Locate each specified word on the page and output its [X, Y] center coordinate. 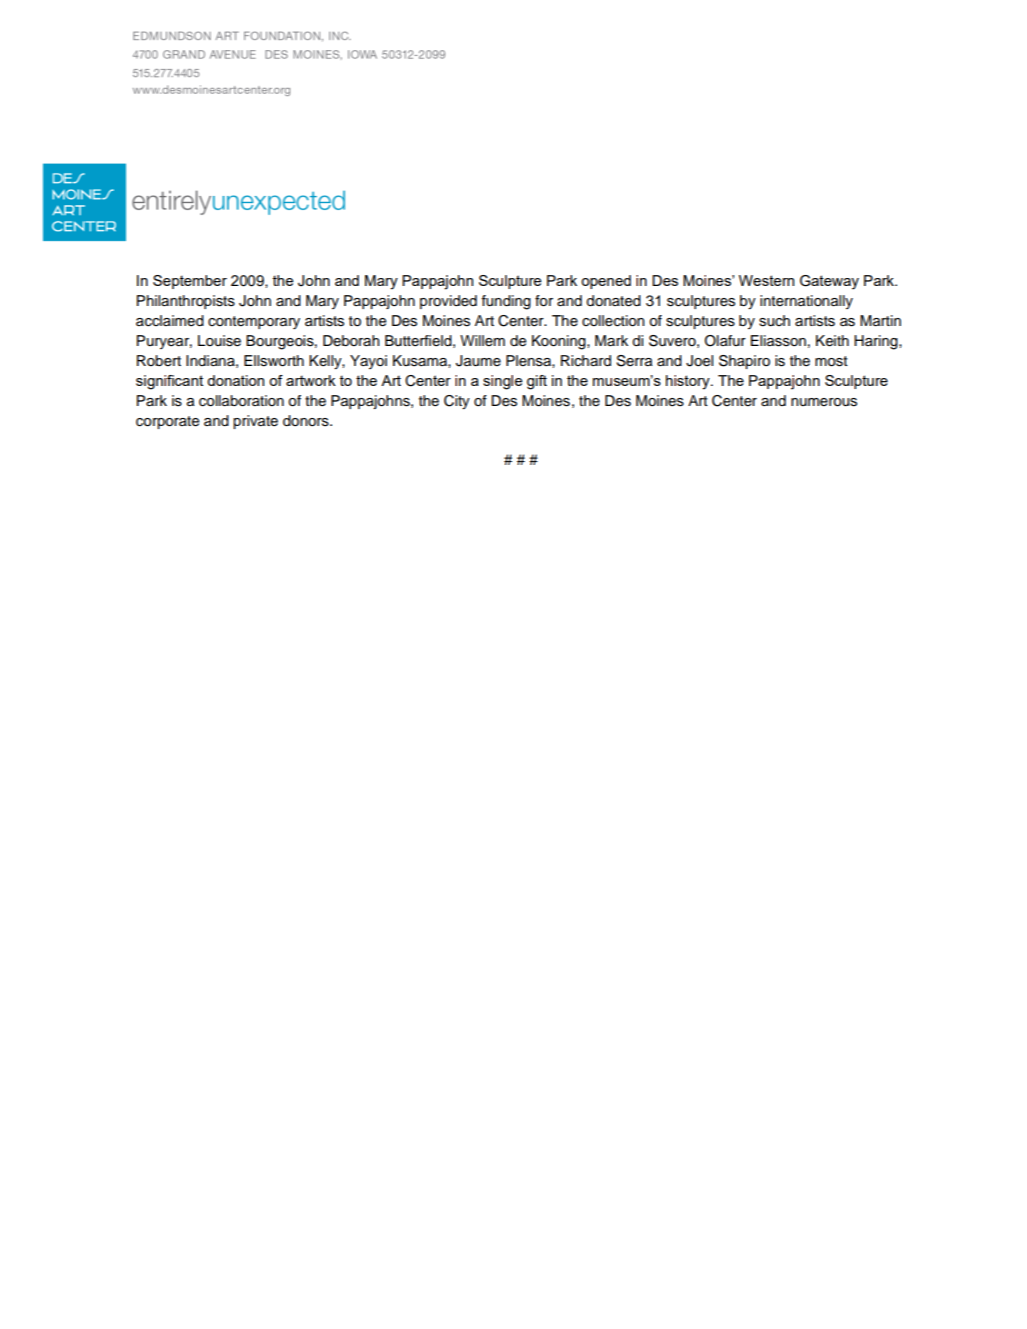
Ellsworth [274, 361]
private [255, 422]
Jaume [478, 361]
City [457, 402]
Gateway [829, 282]
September [190, 282]
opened [606, 282]
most [831, 361]
